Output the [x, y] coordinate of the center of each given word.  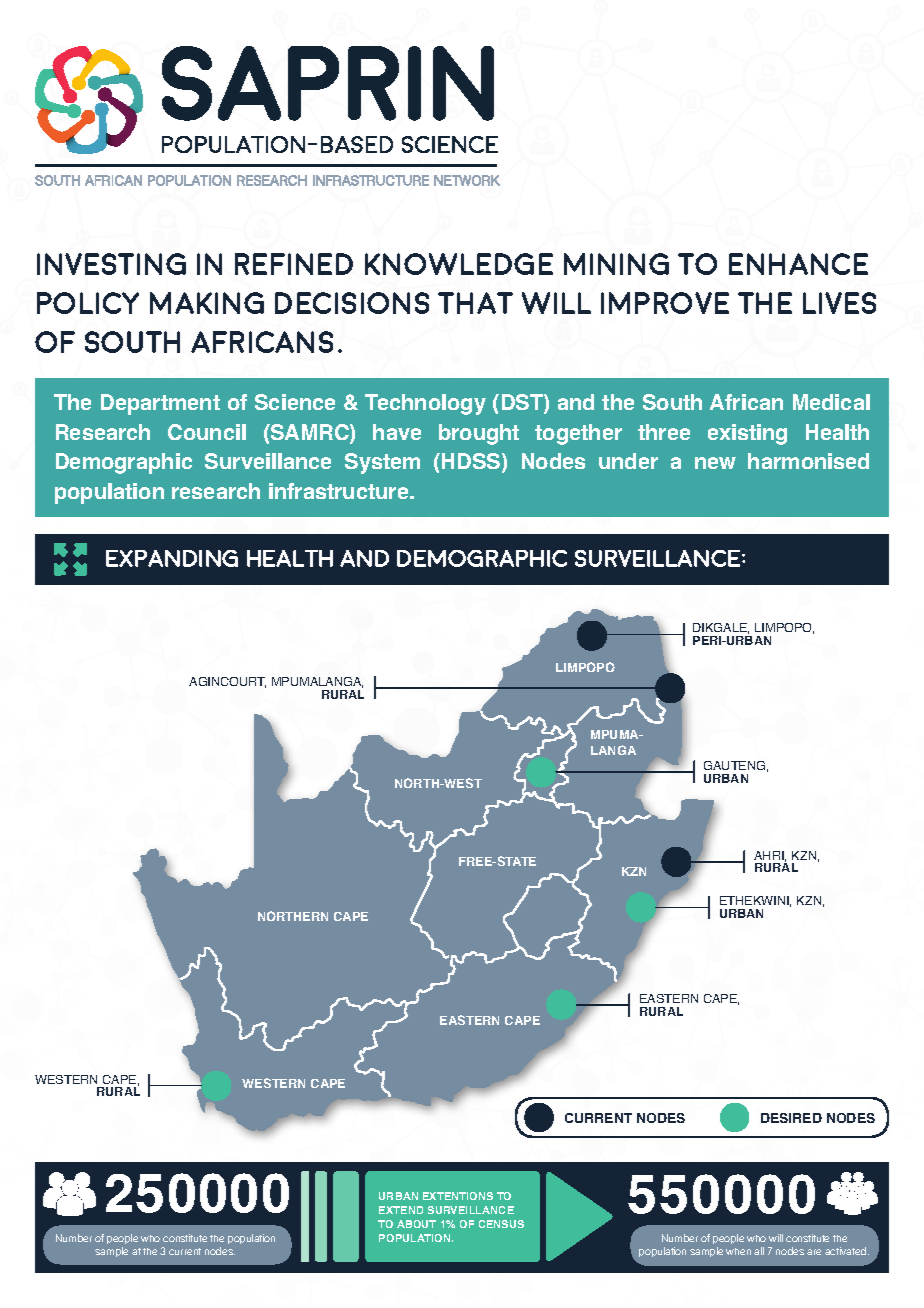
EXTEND [401, 1210]
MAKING [207, 303]
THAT [475, 303]
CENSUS [501, 1224]
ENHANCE [798, 264]
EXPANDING [172, 558]
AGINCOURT [227, 682]
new [715, 463]
